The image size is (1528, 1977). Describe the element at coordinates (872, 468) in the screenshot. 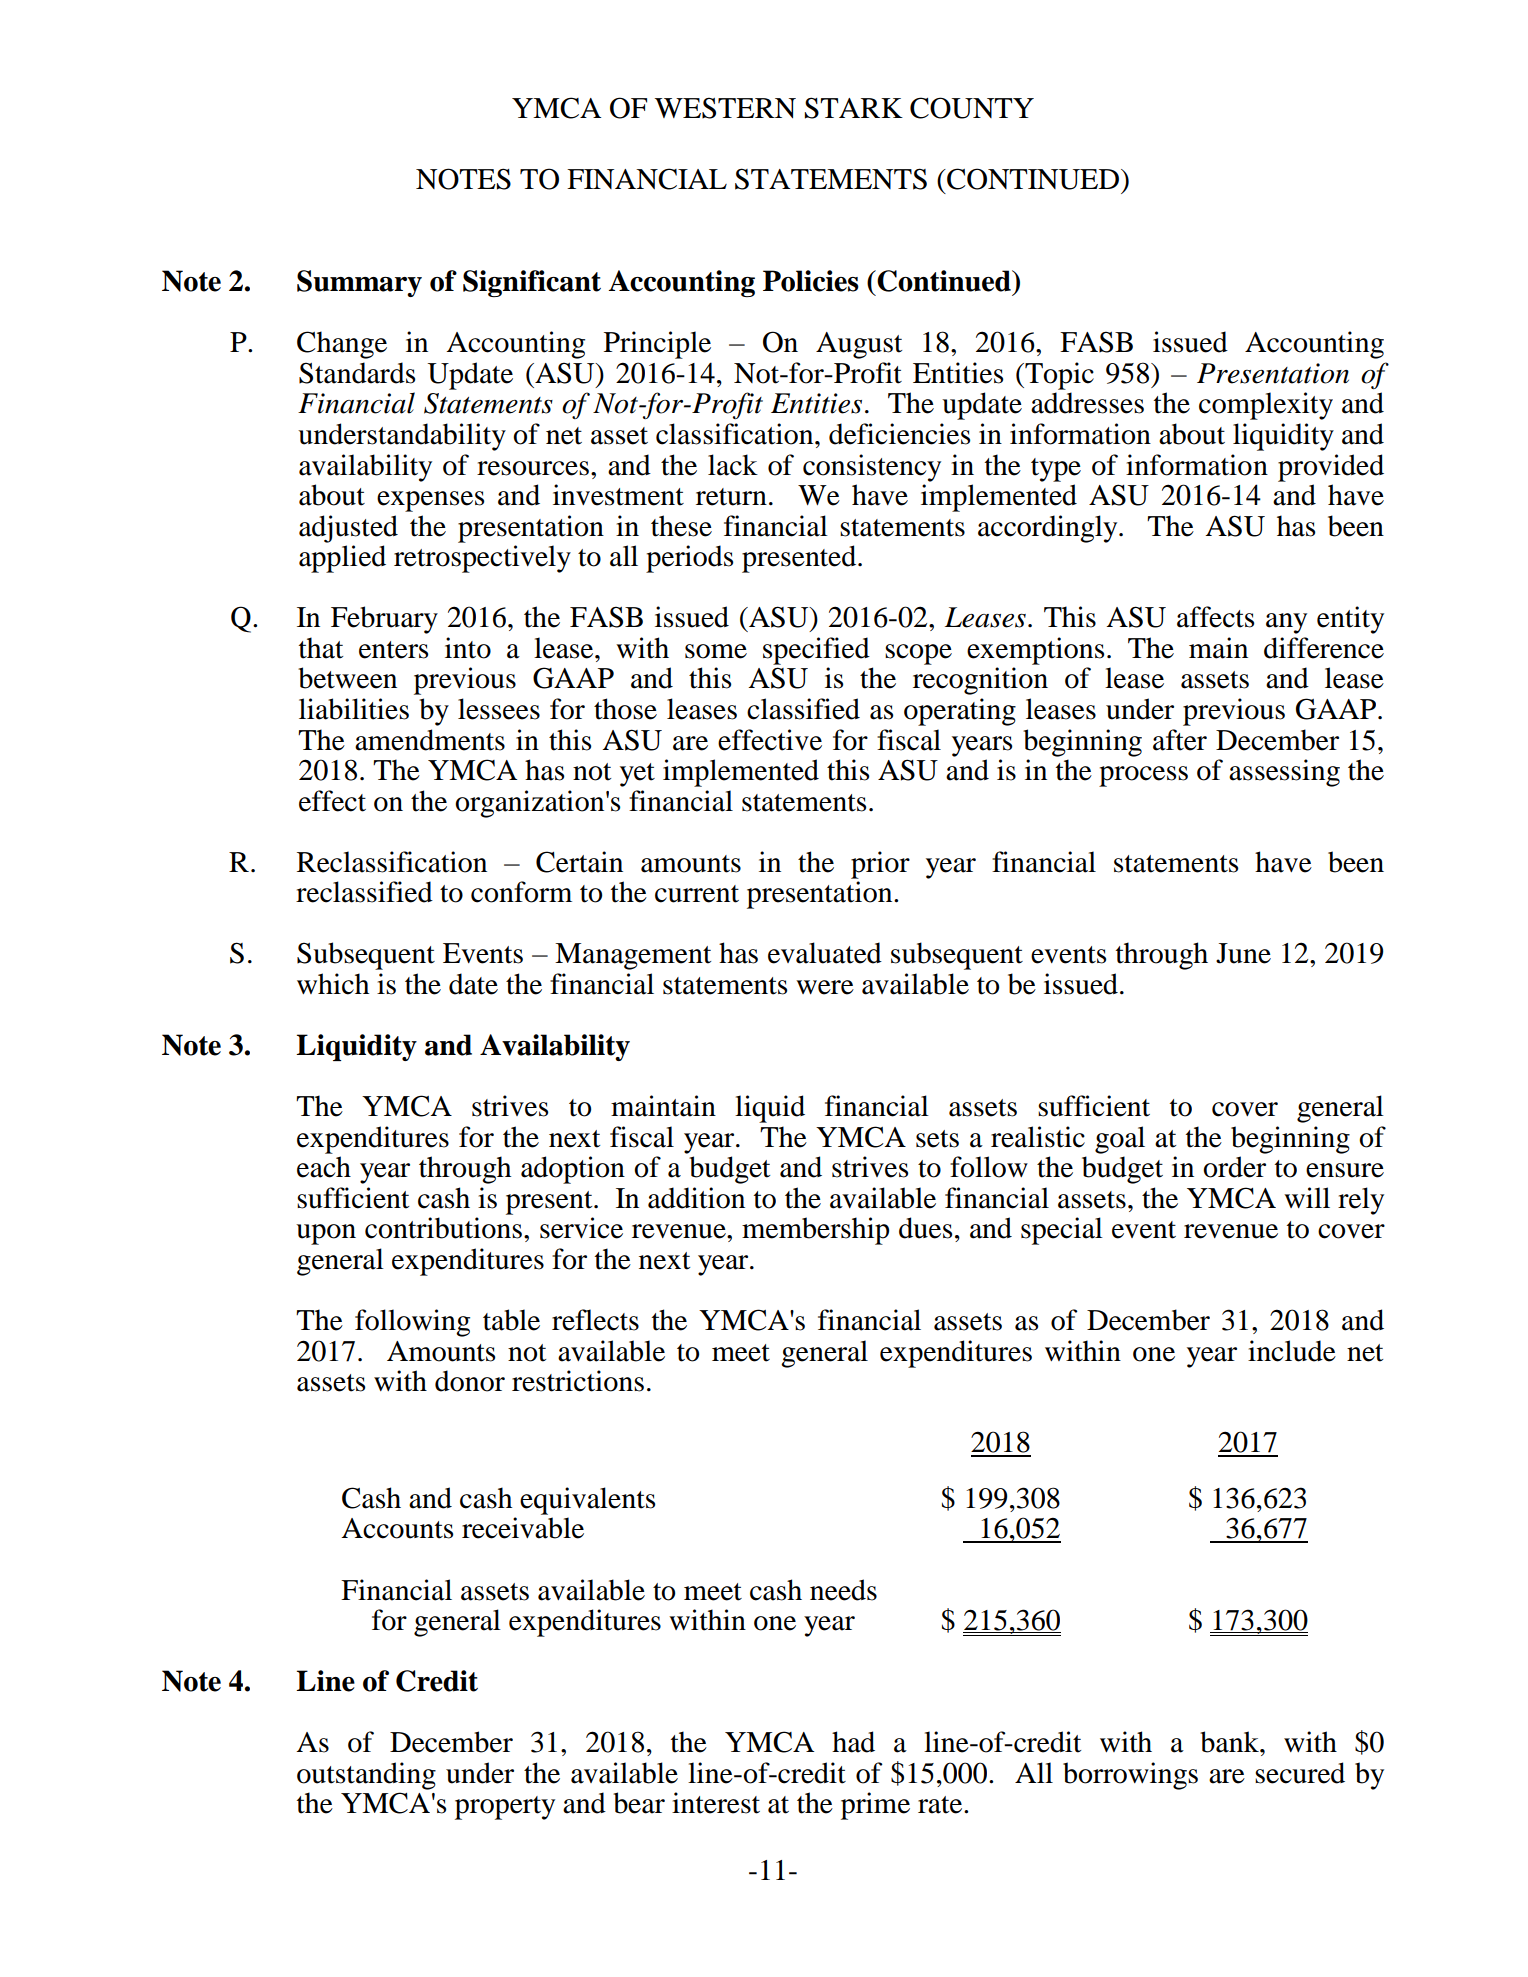

I see `consistency` at that location.
